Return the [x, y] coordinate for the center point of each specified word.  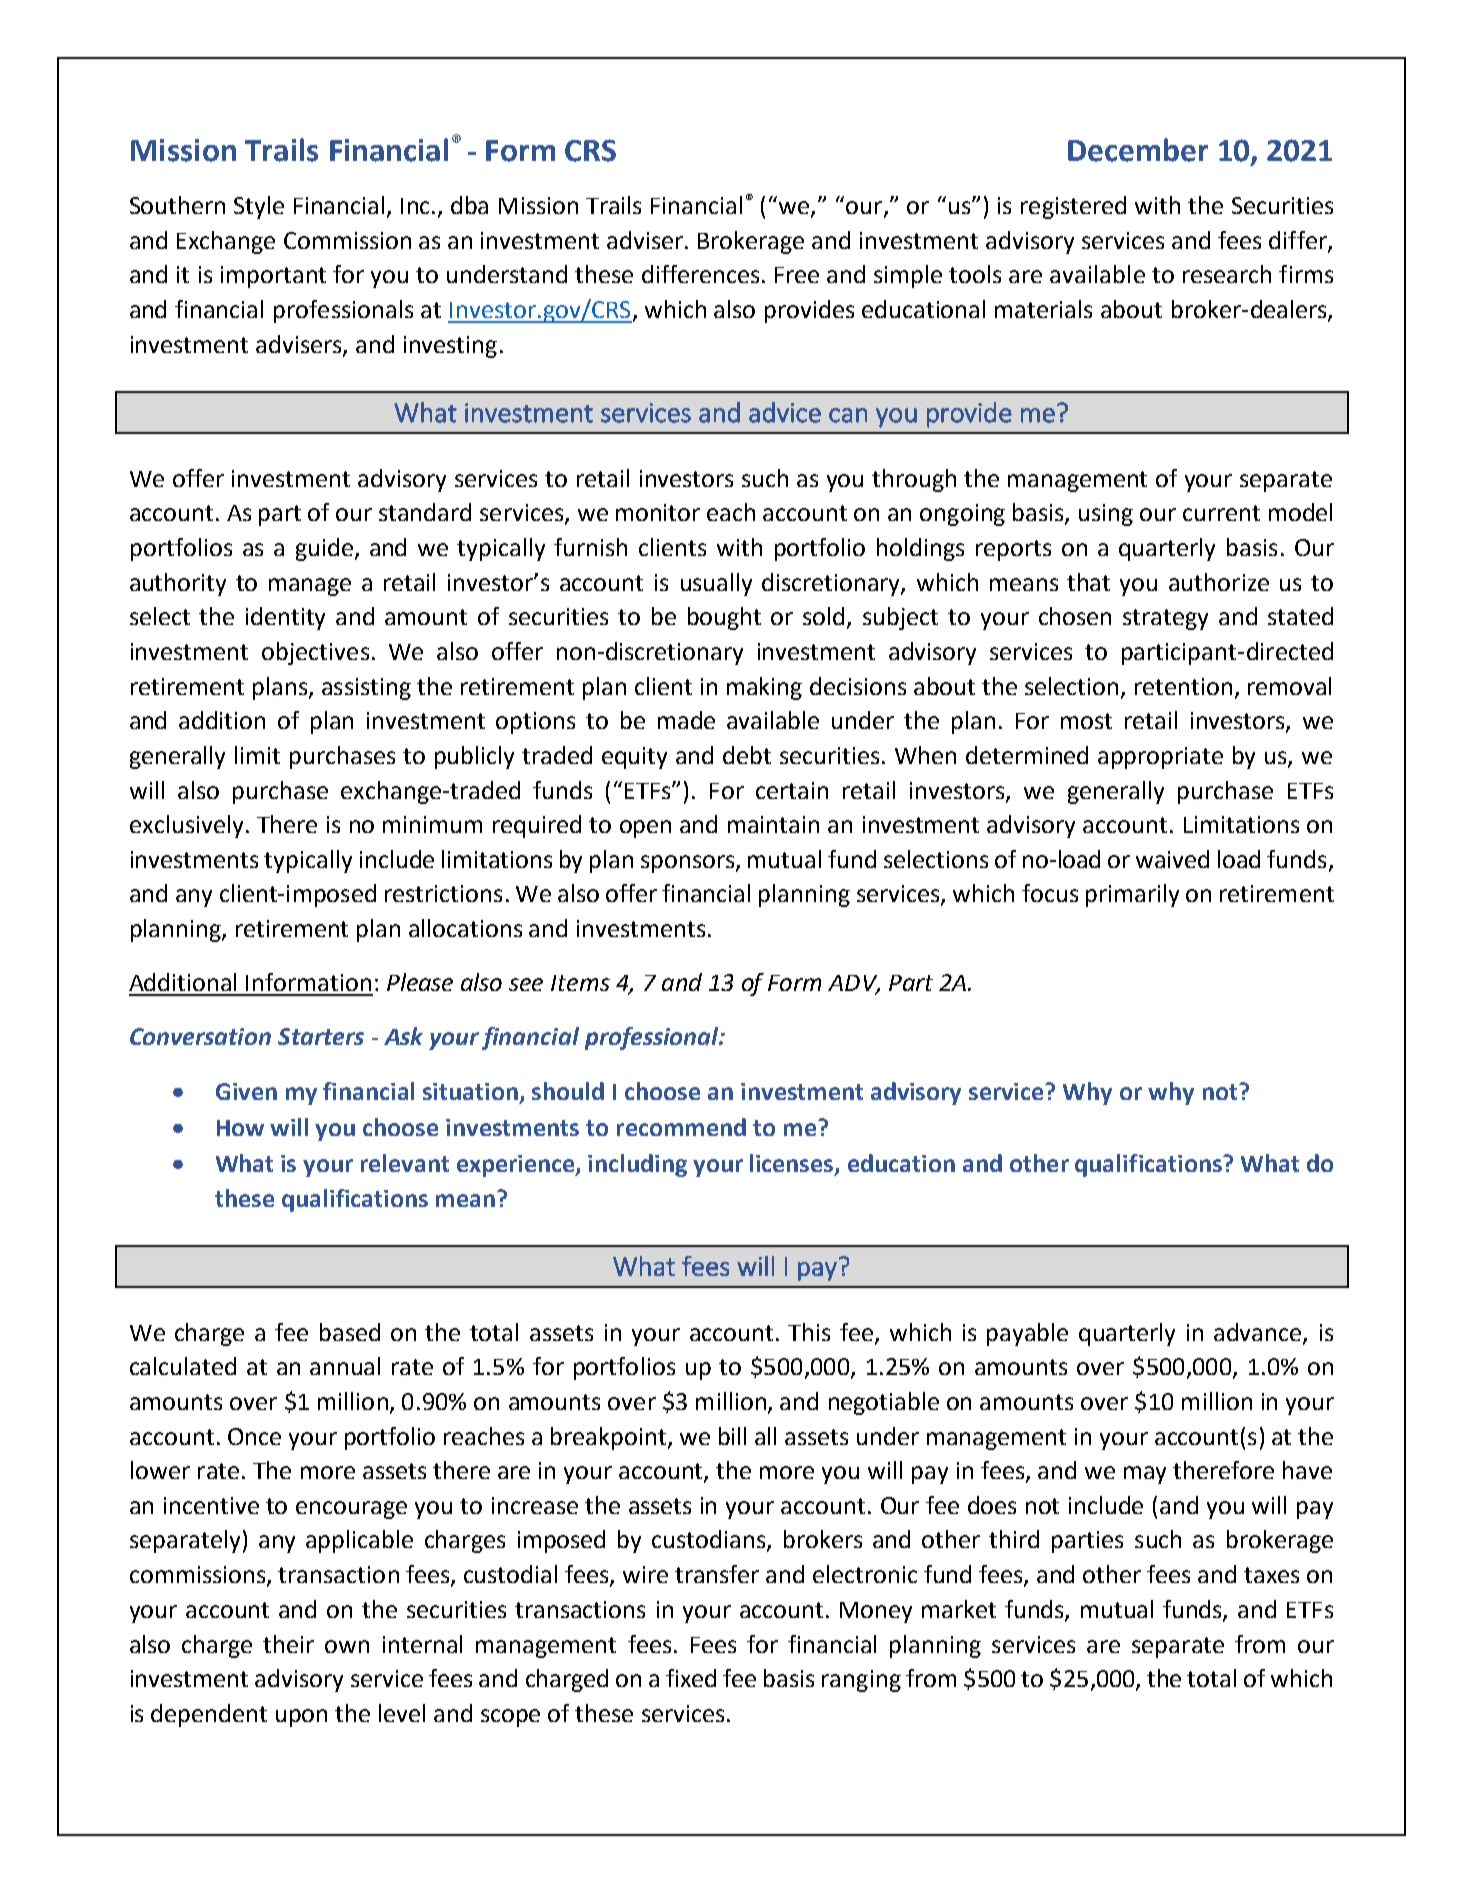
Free [797, 275]
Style [259, 207]
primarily [1132, 895]
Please [420, 982]
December [1138, 150]
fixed [691, 1678]
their [288, 1644]
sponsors [689, 864]
